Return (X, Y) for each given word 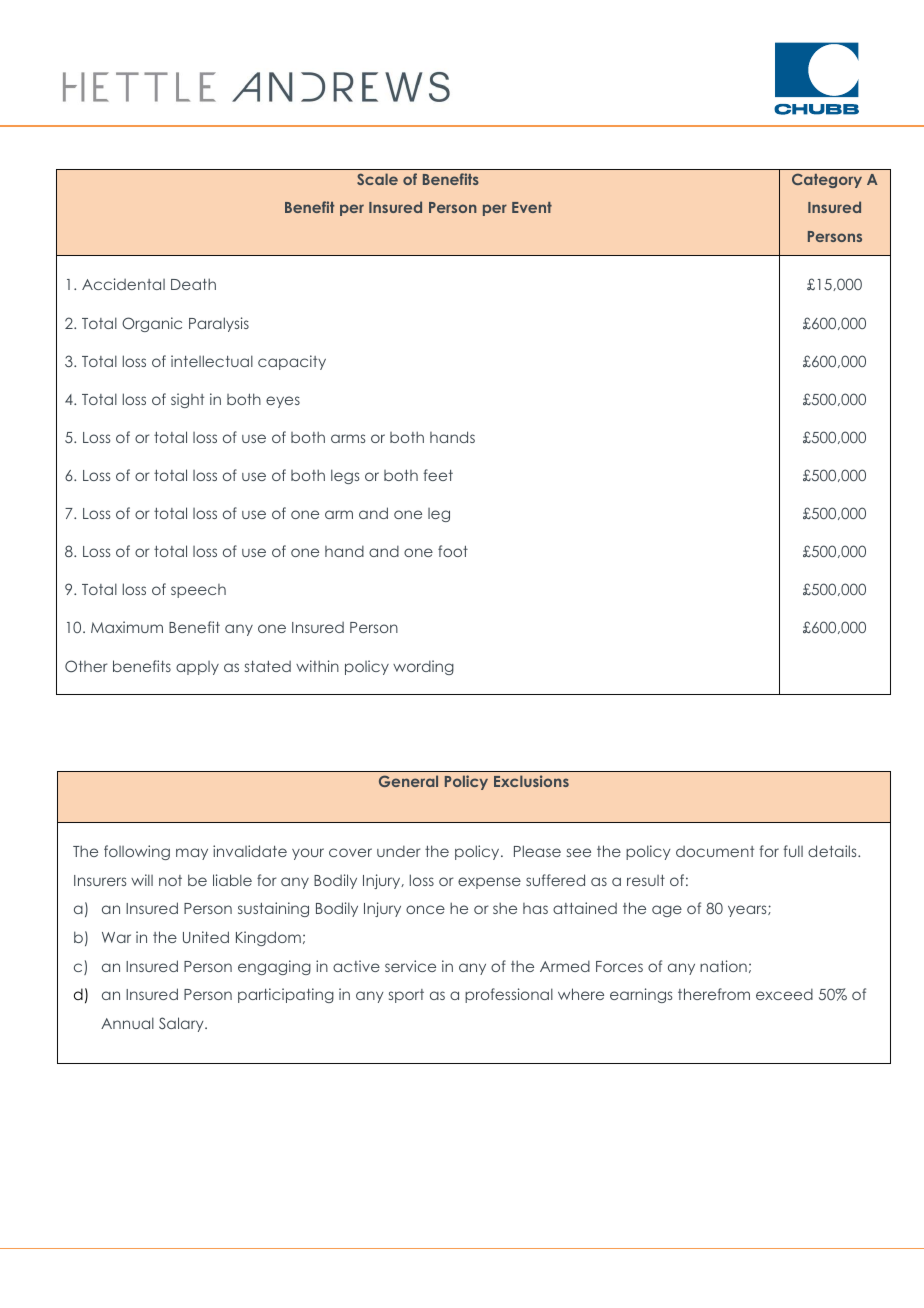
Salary (182, 1024)
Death (193, 284)
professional (509, 995)
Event (532, 207)
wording (423, 667)
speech (198, 591)
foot (453, 551)
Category (827, 180)
